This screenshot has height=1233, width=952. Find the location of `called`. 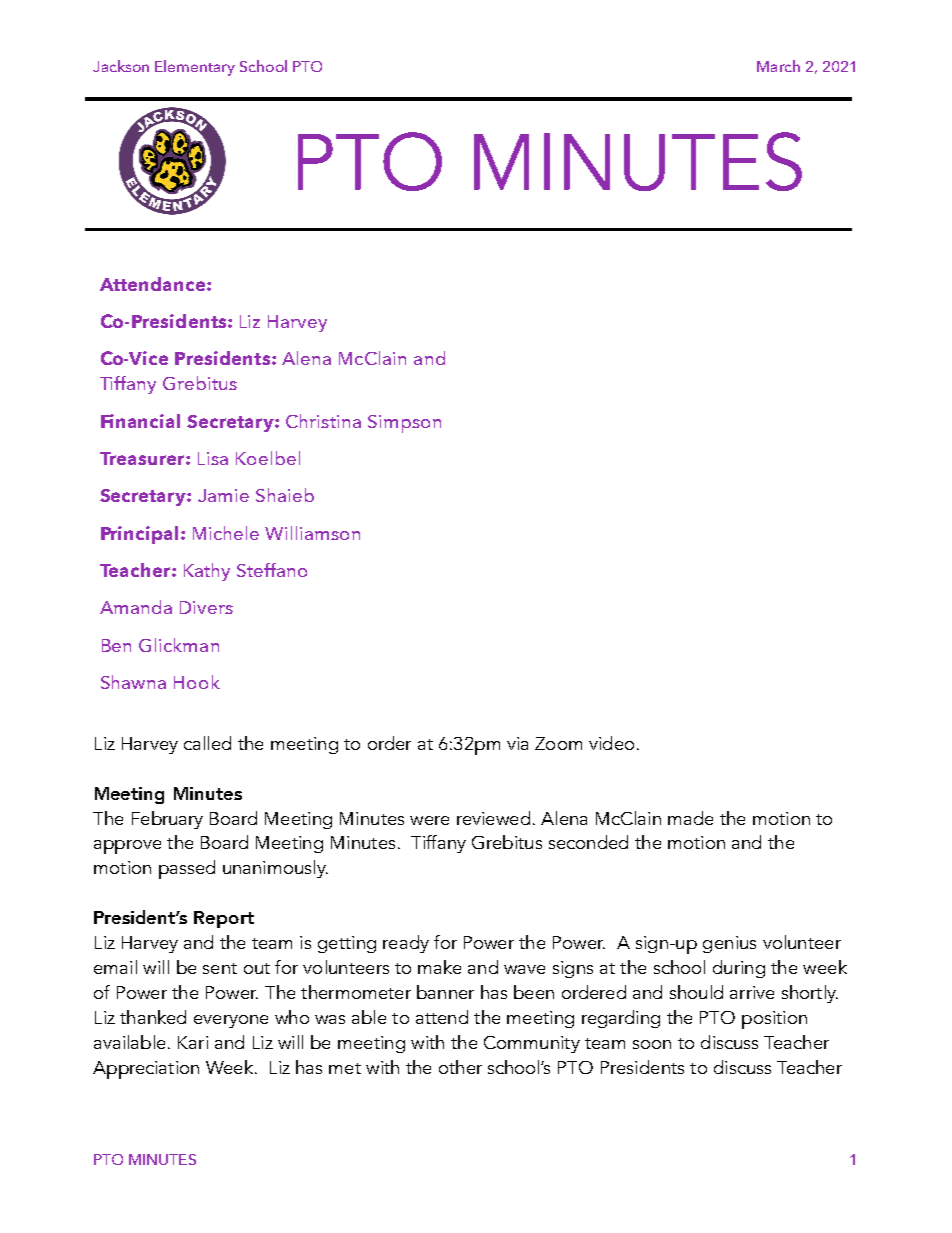

called is located at coordinates (207, 743).
